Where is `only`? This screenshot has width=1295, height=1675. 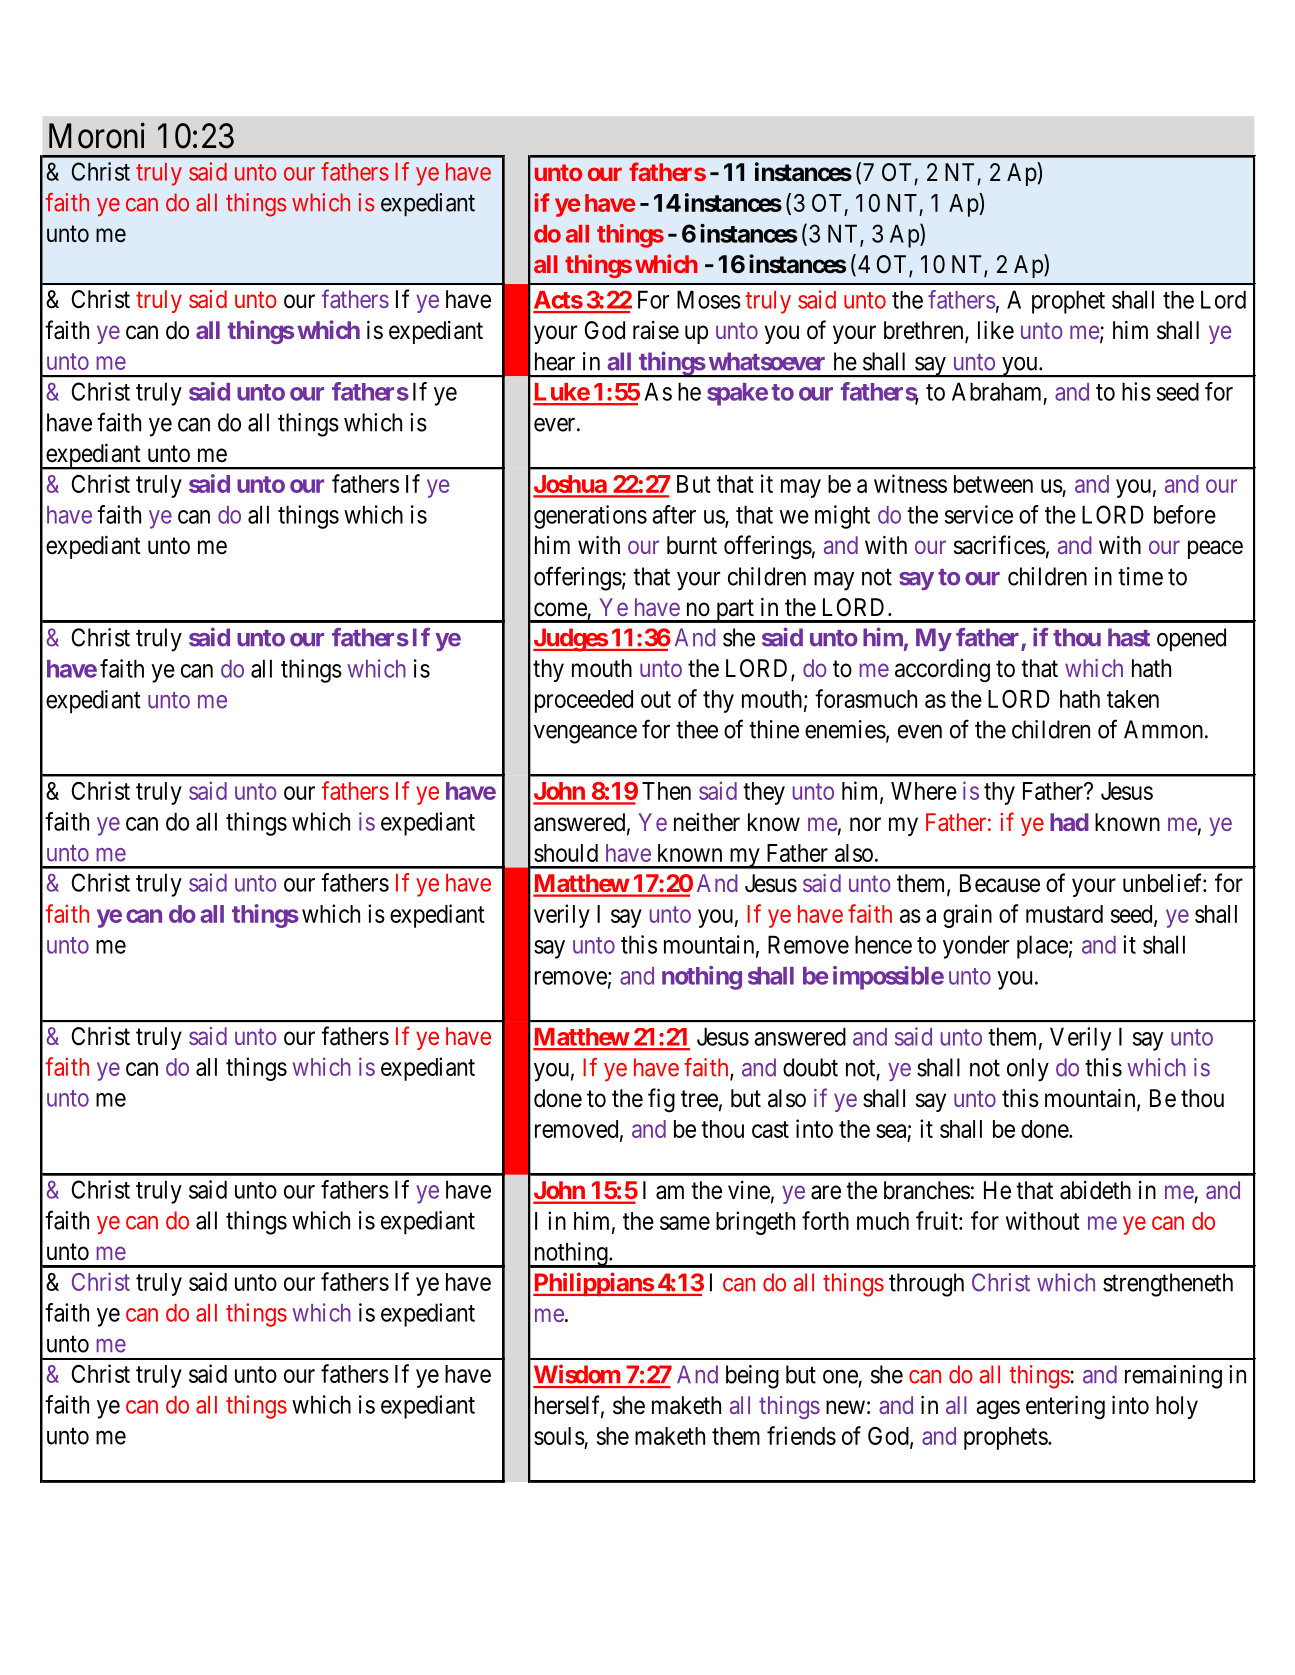
only is located at coordinates (1028, 1070).
